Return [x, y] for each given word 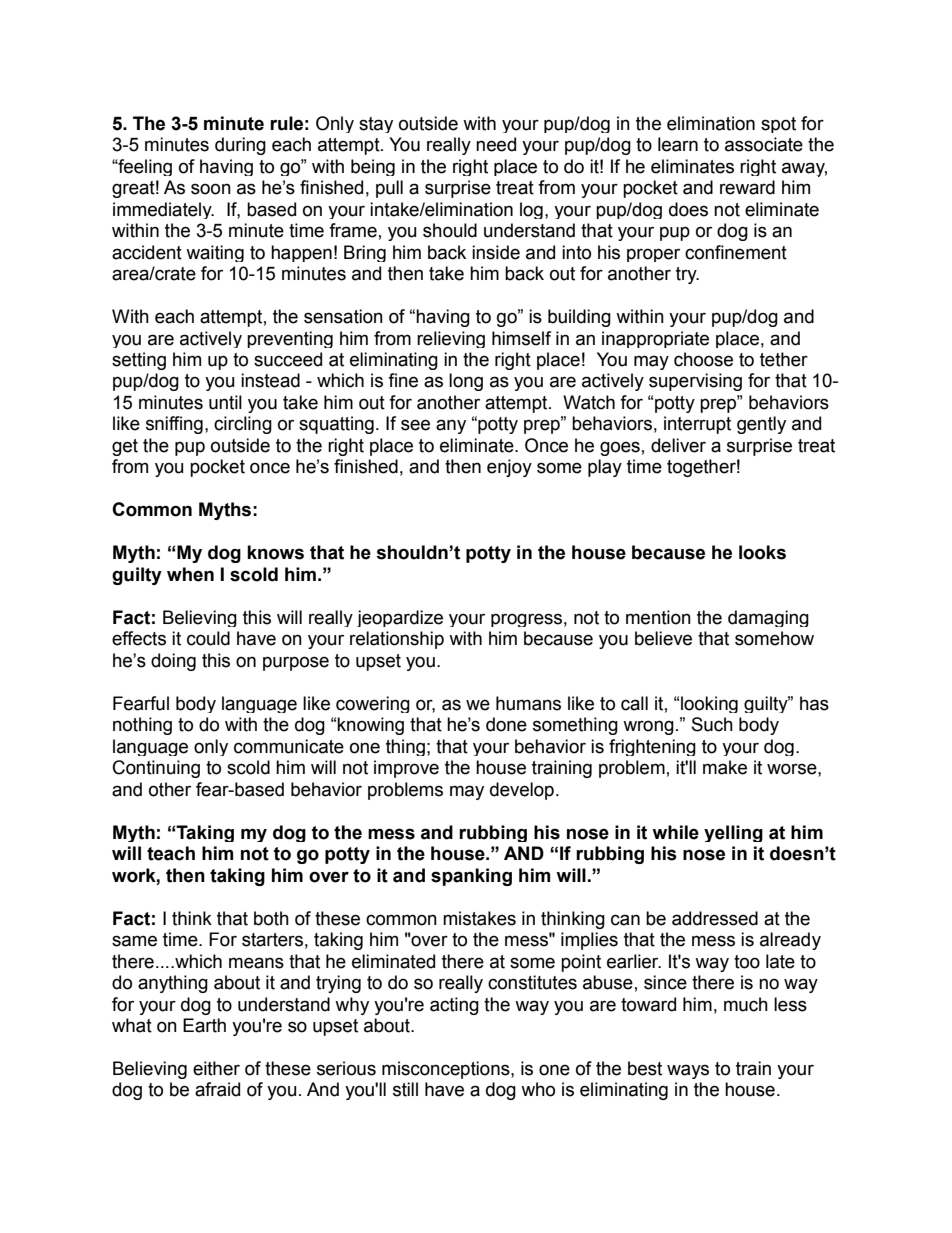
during [240, 146]
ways [688, 1071]
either [216, 1068]
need [496, 144]
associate [764, 144]
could [208, 638]
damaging [768, 618]
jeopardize [400, 618]
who [538, 1089]
